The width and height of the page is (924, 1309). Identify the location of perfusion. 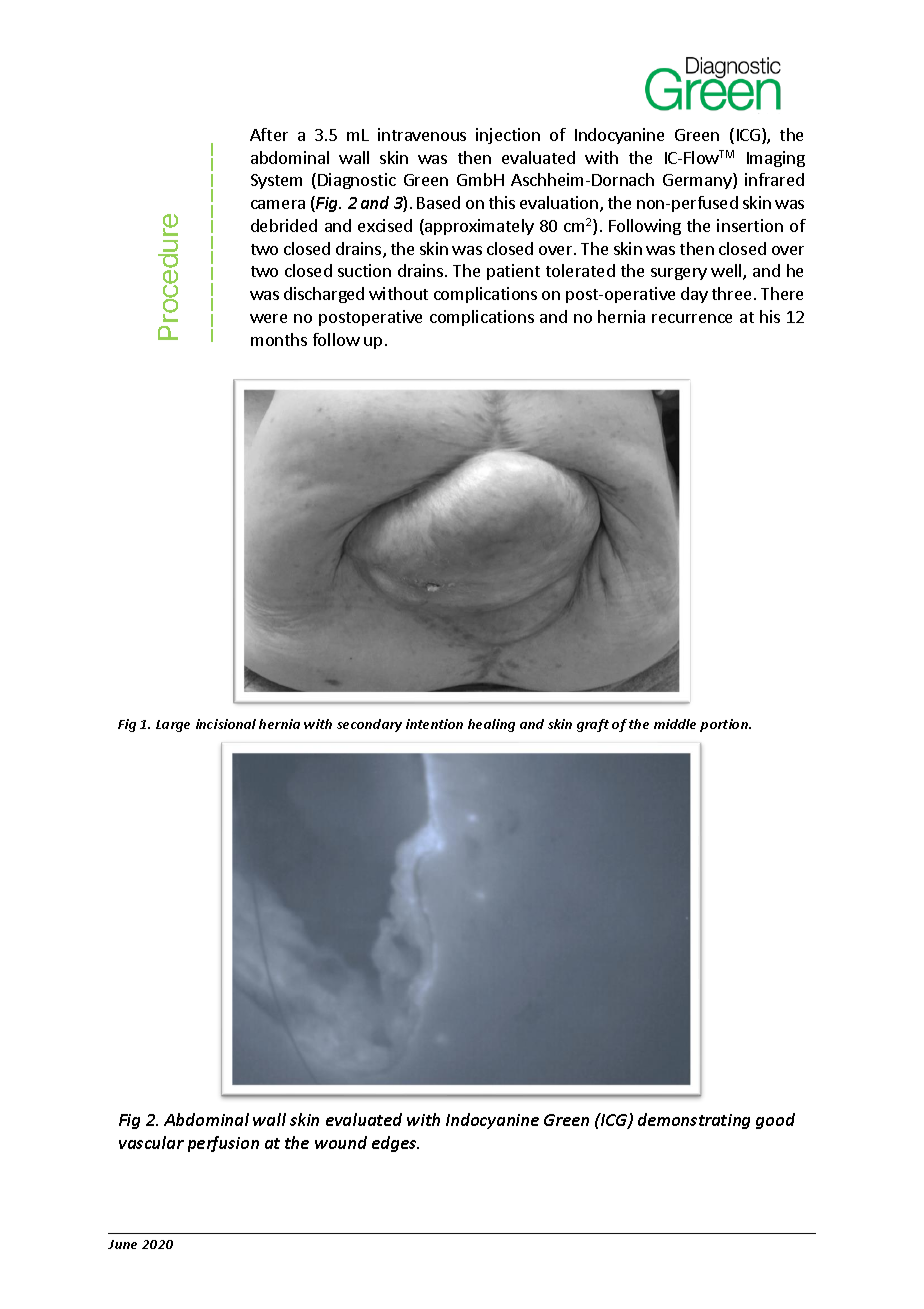
(223, 1144).
